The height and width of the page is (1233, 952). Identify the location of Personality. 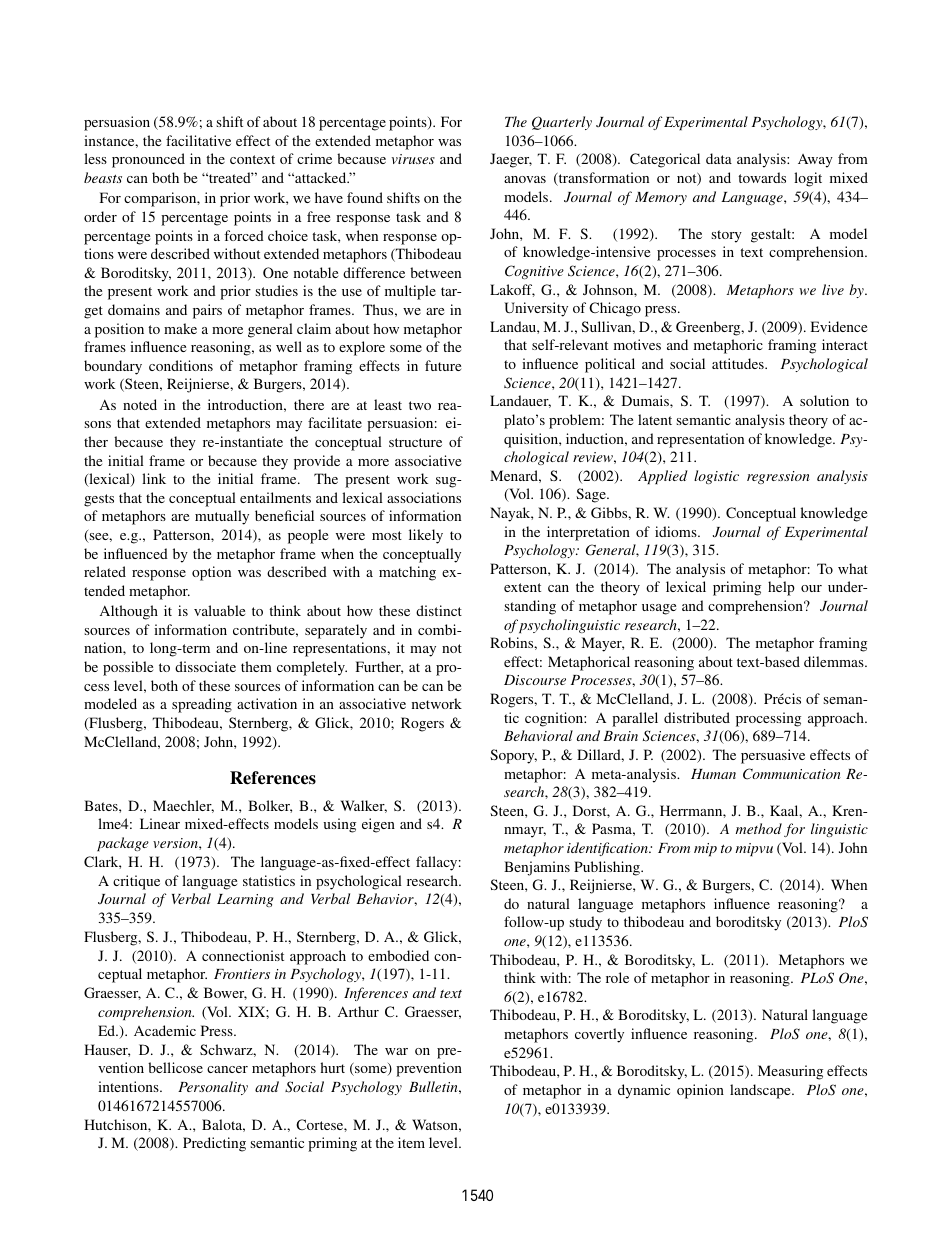
(213, 1088).
